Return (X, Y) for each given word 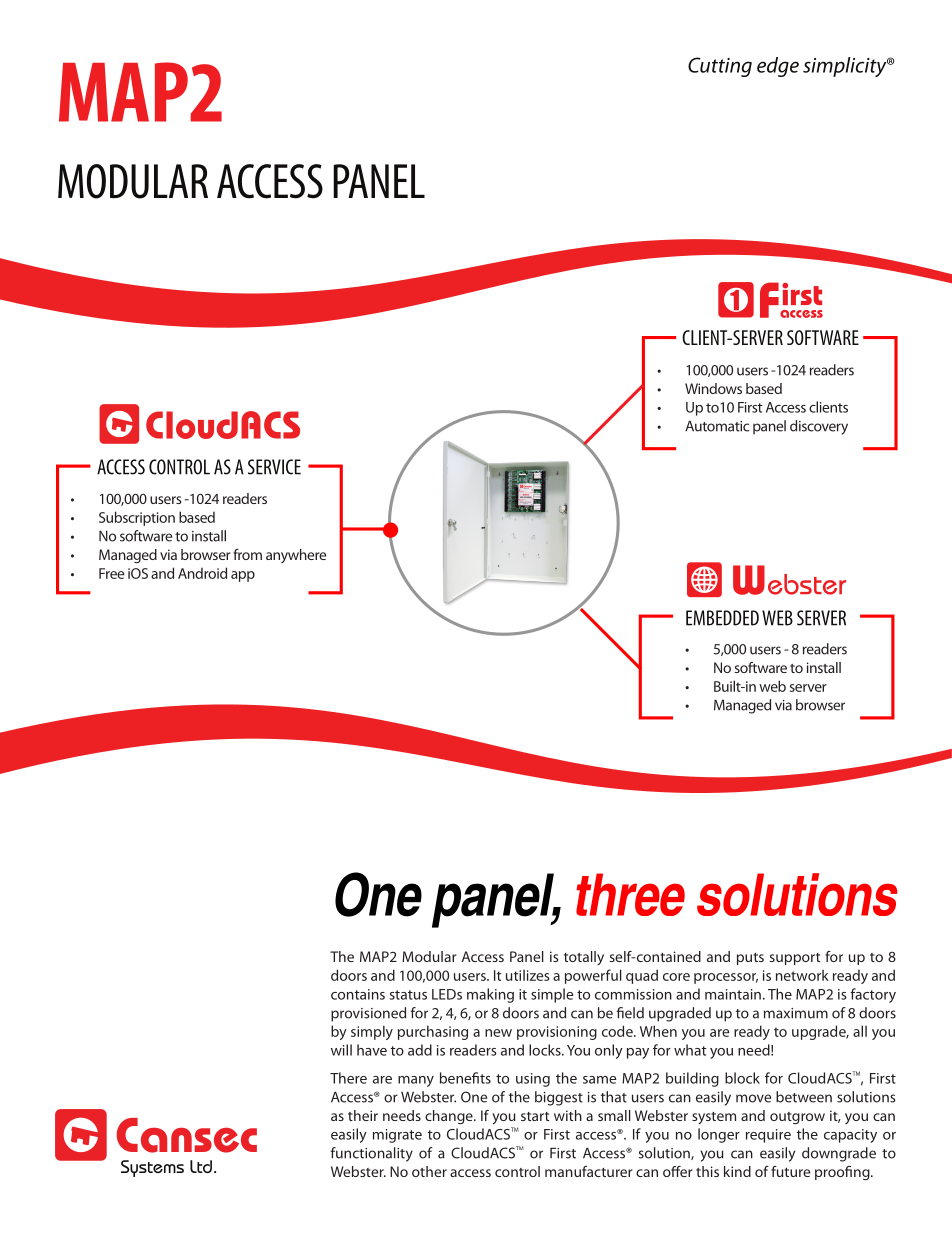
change (450, 1117)
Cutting (720, 67)
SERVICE (274, 467)
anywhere (296, 556)
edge (778, 67)
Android (202, 573)
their (363, 1115)
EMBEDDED (722, 618)
